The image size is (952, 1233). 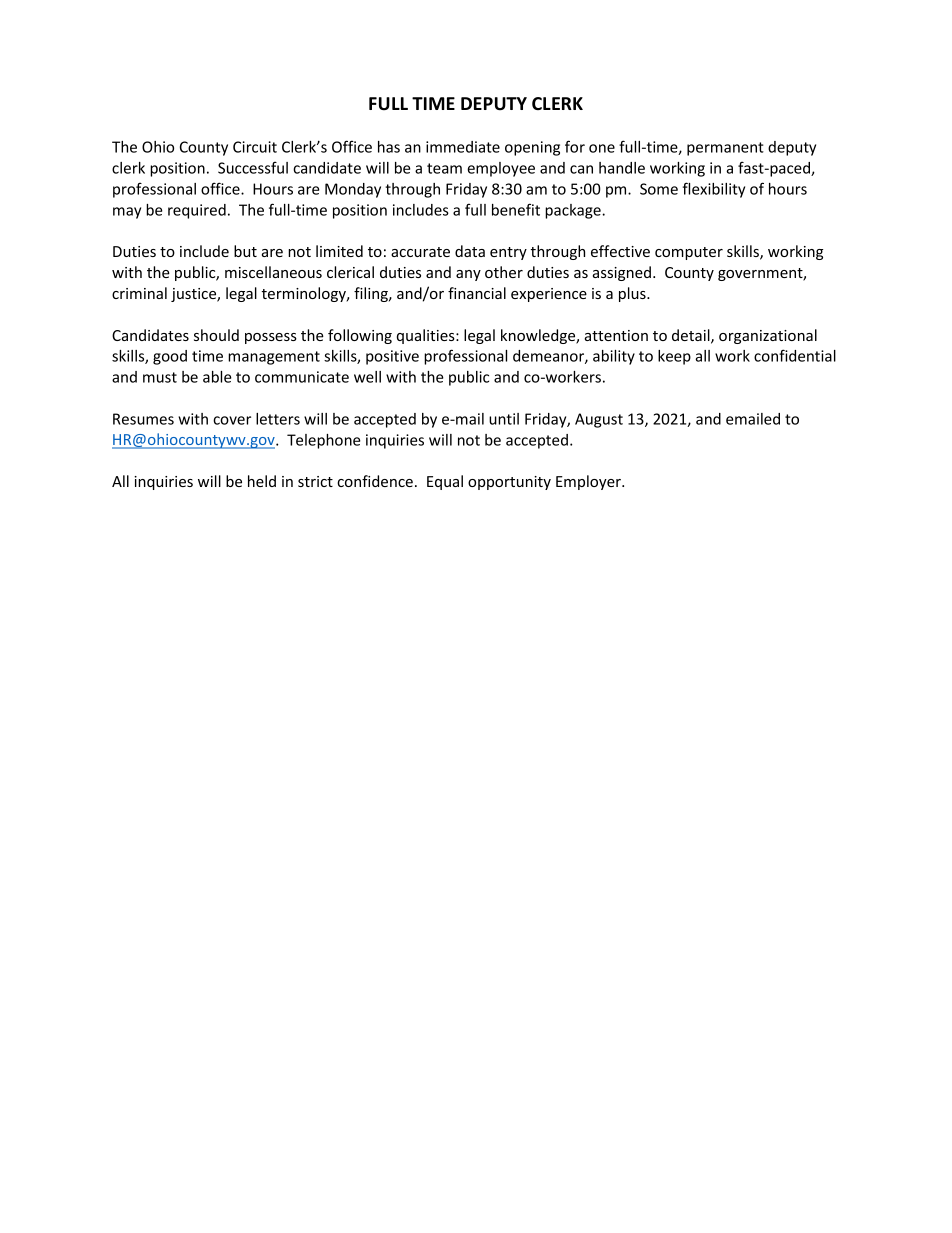 What do you see at coordinates (689, 253) in the image?
I see `computer` at bounding box center [689, 253].
